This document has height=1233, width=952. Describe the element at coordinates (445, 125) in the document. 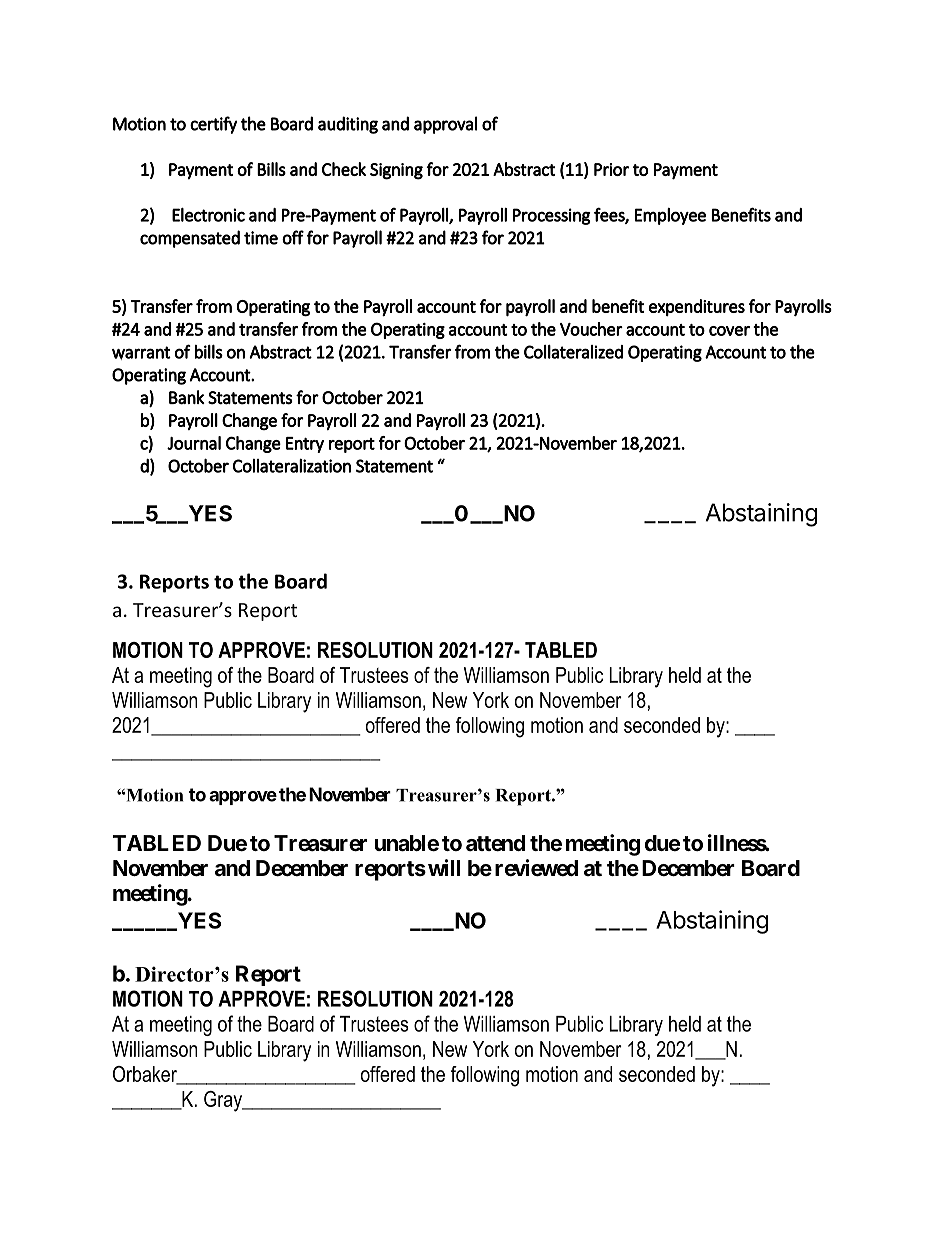

I see `approval` at that location.
